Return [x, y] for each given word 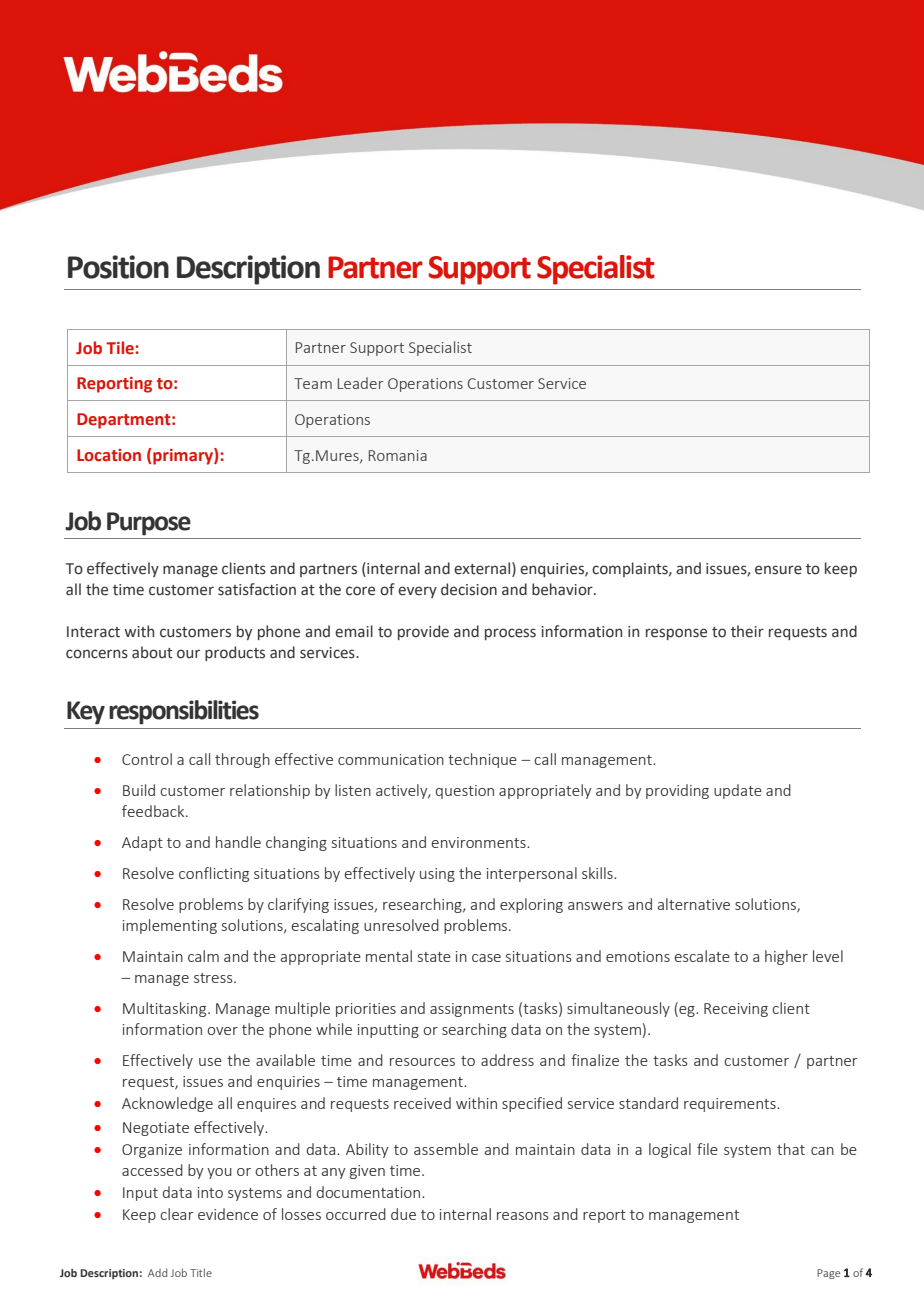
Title [201, 1272]
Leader [361, 383]
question [465, 792]
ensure [778, 570]
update [738, 791]
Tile [121, 348]
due [403, 1214]
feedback [154, 811]
